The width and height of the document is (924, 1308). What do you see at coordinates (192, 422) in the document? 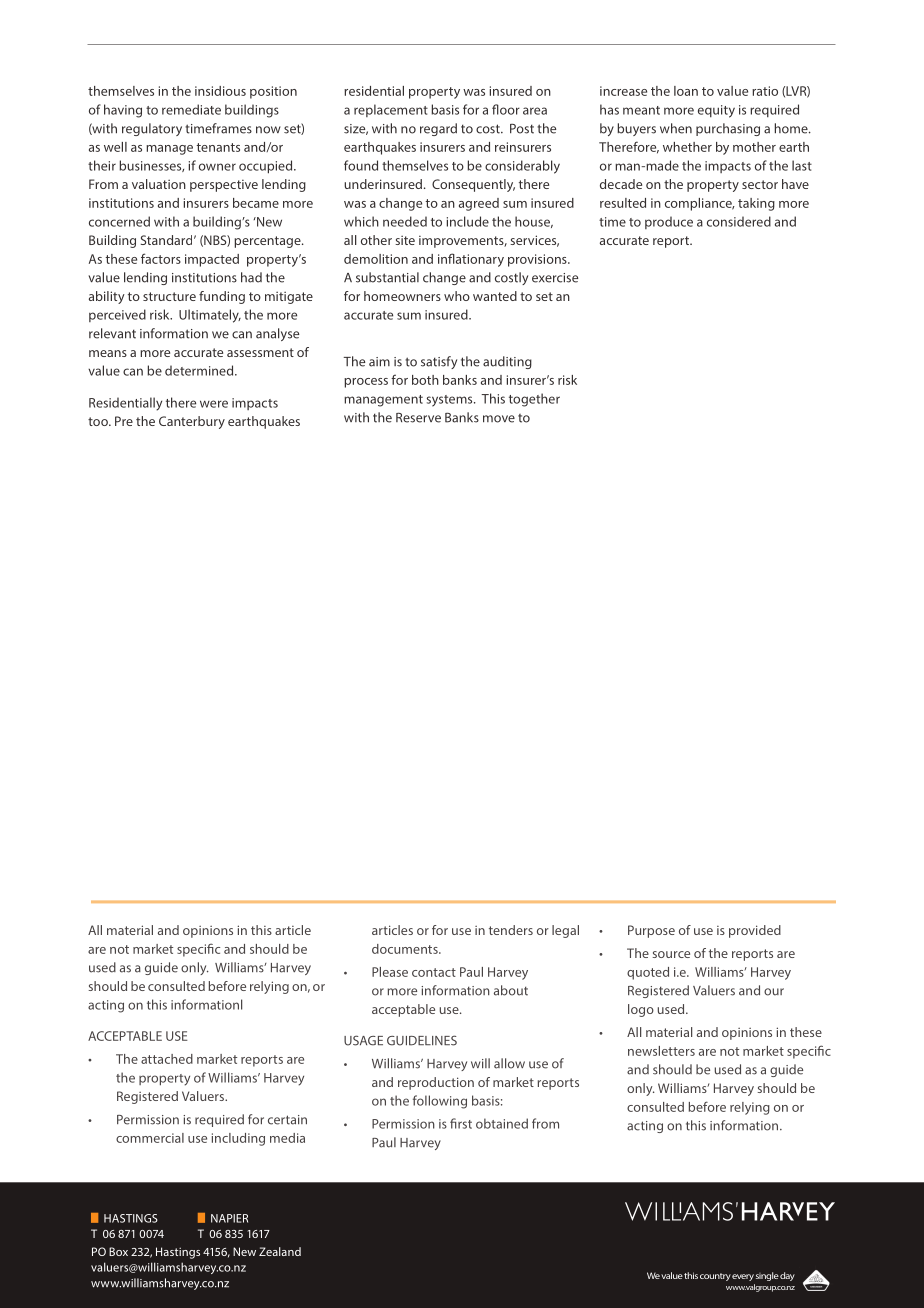
I see `Canterbury` at bounding box center [192, 422].
